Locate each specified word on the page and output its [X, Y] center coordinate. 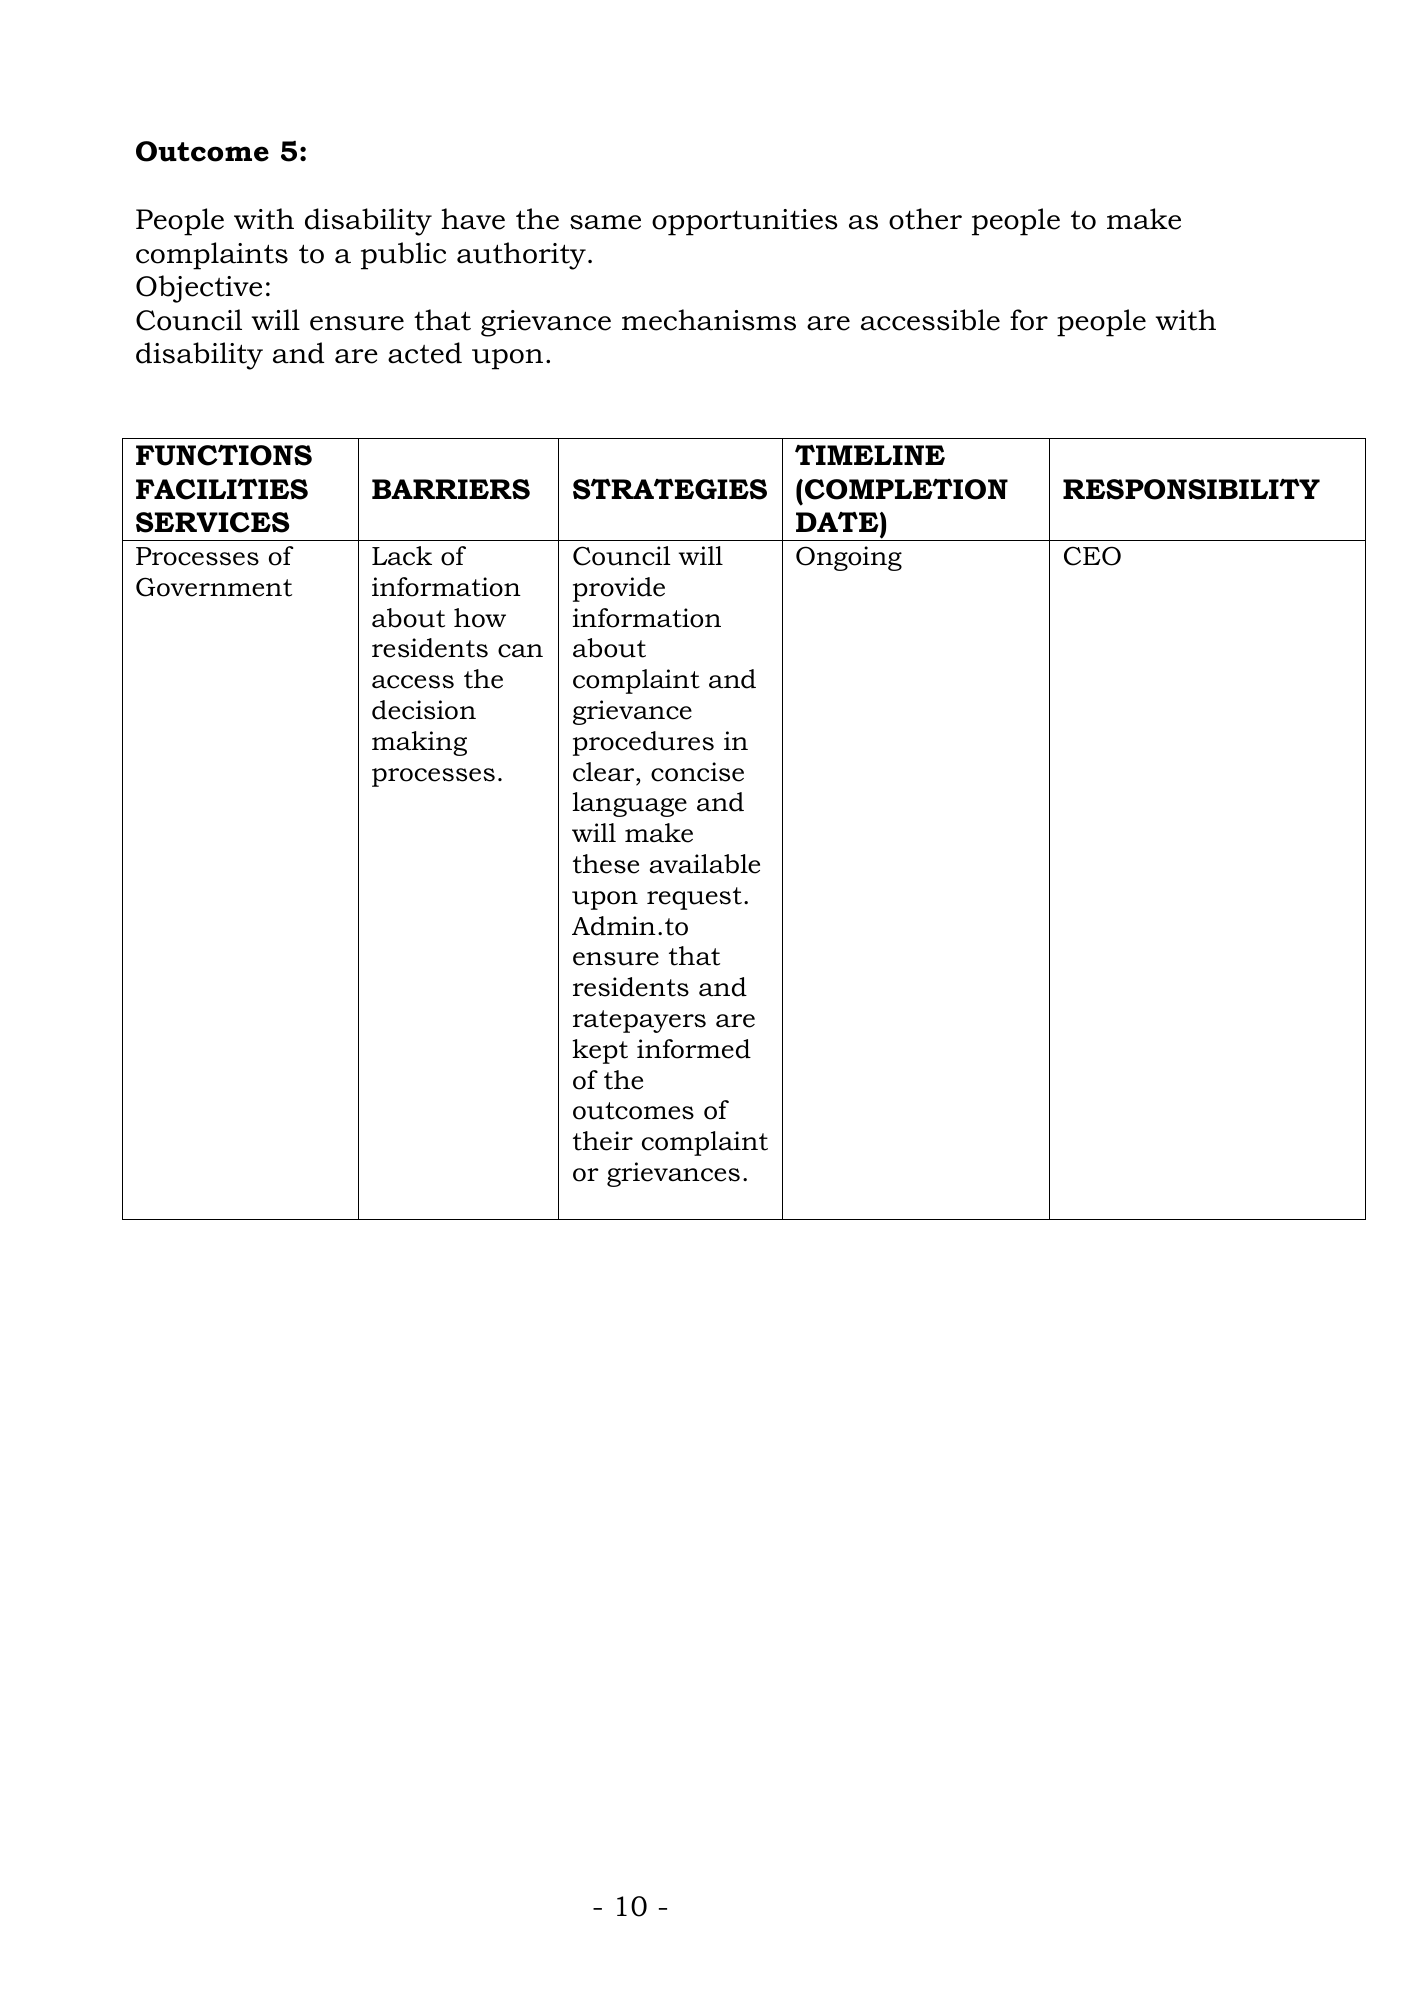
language [630, 804]
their [603, 1141]
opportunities [745, 222]
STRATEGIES [670, 489]
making [419, 743]
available [705, 864]
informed [694, 1049]
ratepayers [639, 1021]
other [925, 219]
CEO [1092, 556]
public [403, 256]
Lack [402, 556]
